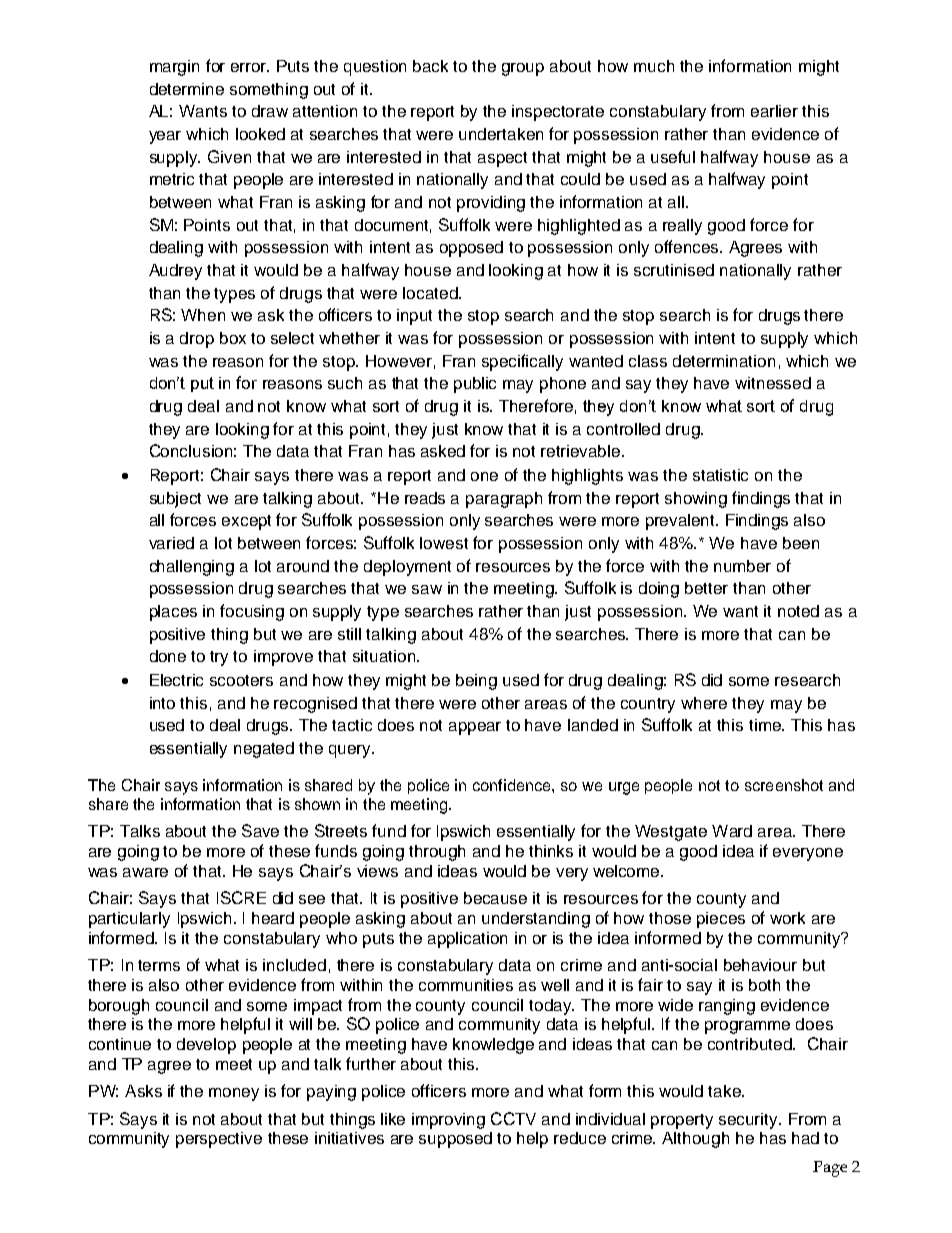  What do you see at coordinates (720, 475) in the screenshot?
I see `statistic` at bounding box center [720, 475].
